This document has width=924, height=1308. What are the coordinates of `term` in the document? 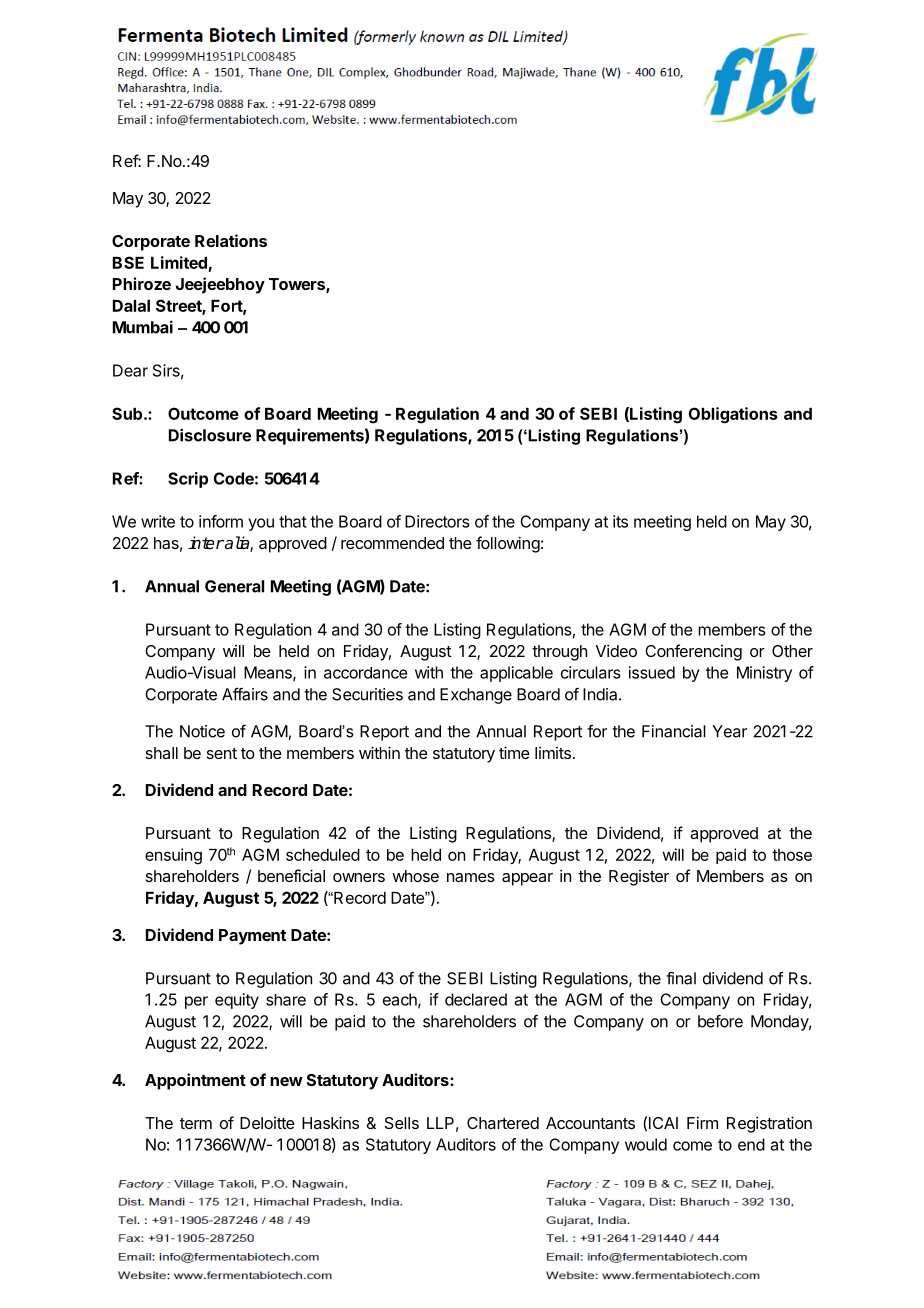 It's located at (196, 1123).
